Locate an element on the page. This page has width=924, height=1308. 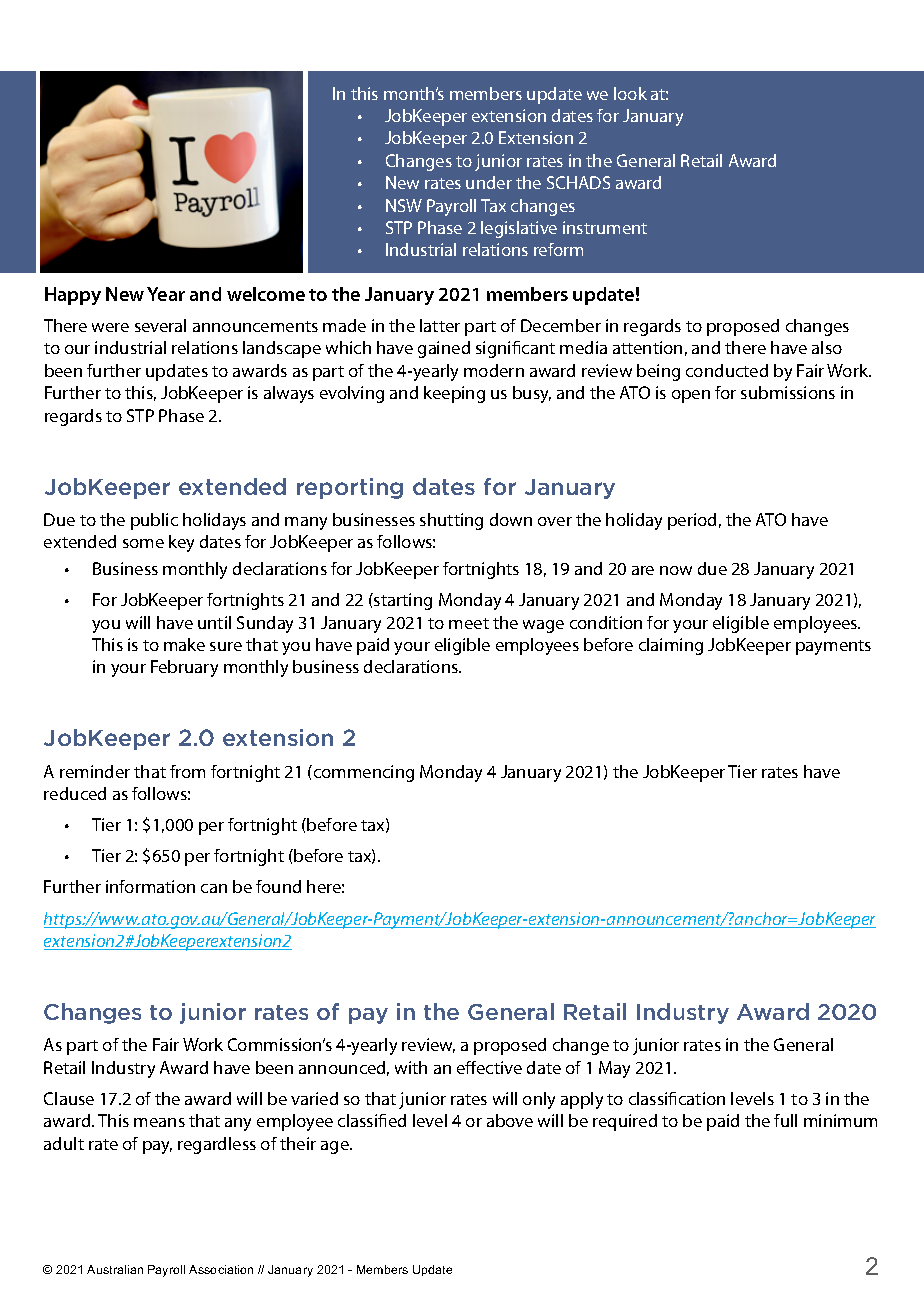
Happy is located at coordinates (73, 296).
